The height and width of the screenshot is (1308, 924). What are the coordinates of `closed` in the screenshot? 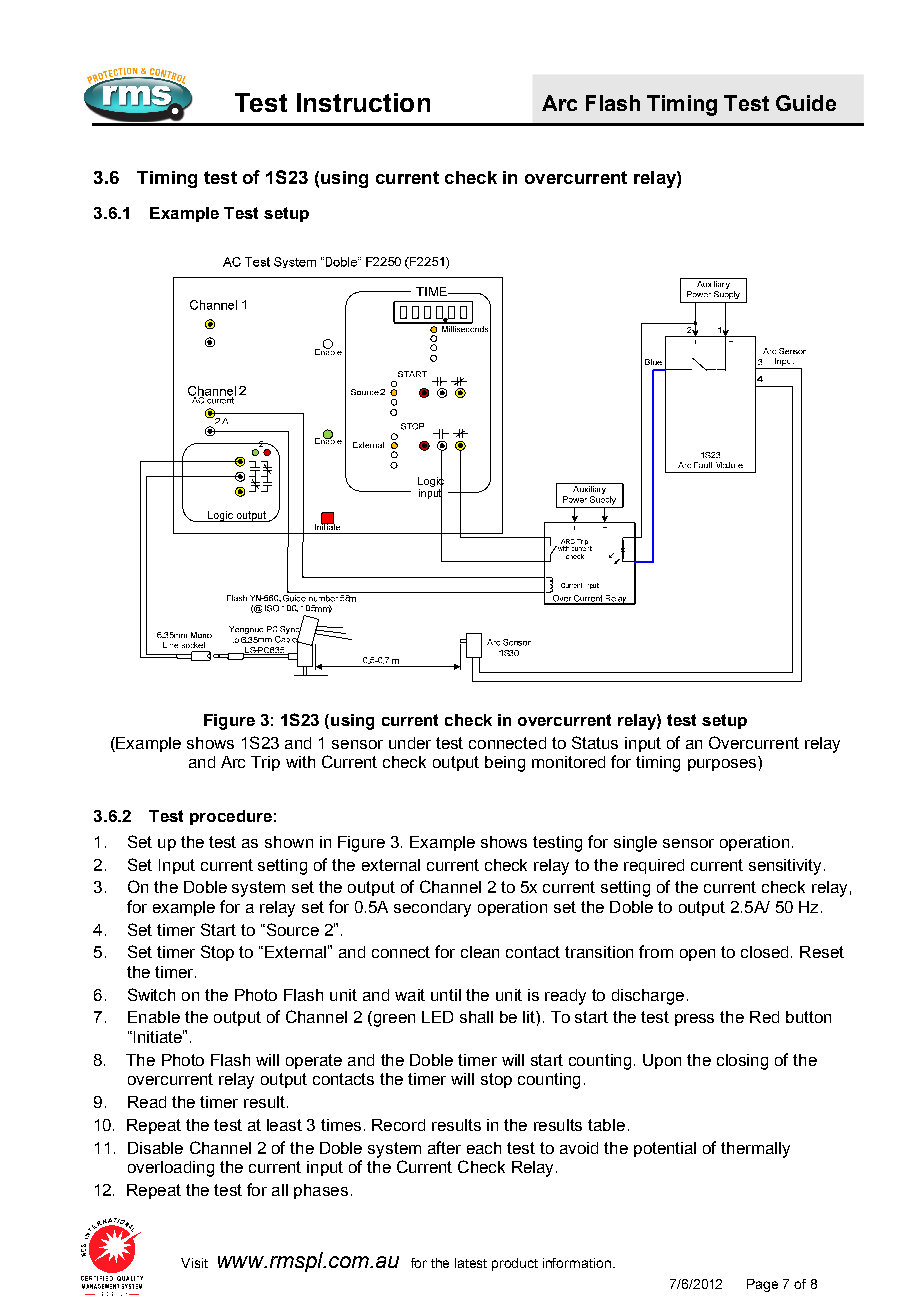 It's located at (764, 952).
